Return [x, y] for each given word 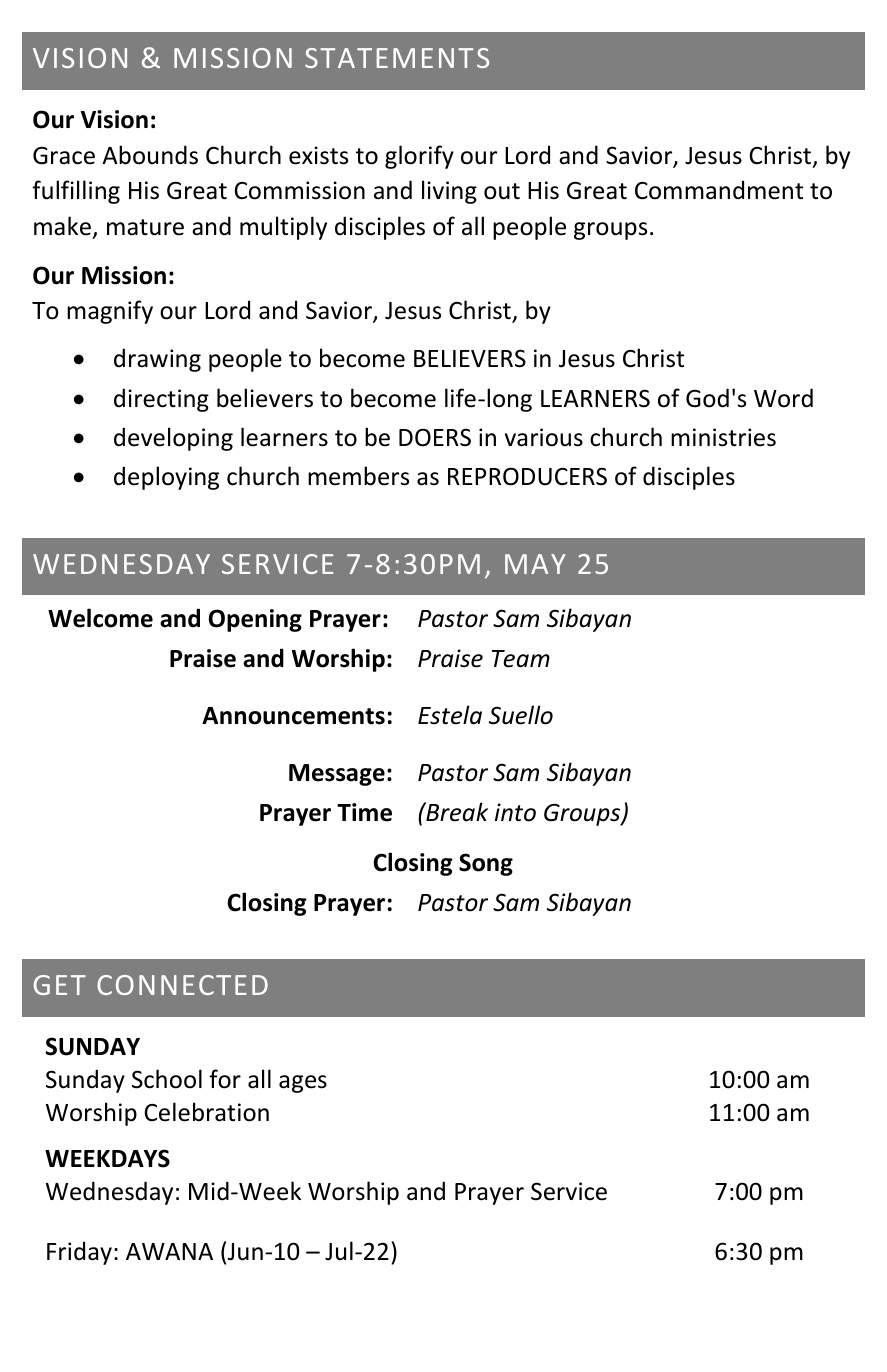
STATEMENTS [397, 58]
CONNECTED [182, 985]
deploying [166, 478]
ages [303, 1084]
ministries [723, 437]
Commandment [719, 190]
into [515, 812]
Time [364, 812]
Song [486, 864]
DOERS [435, 437]
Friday [79, 1253]
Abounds [150, 155]
